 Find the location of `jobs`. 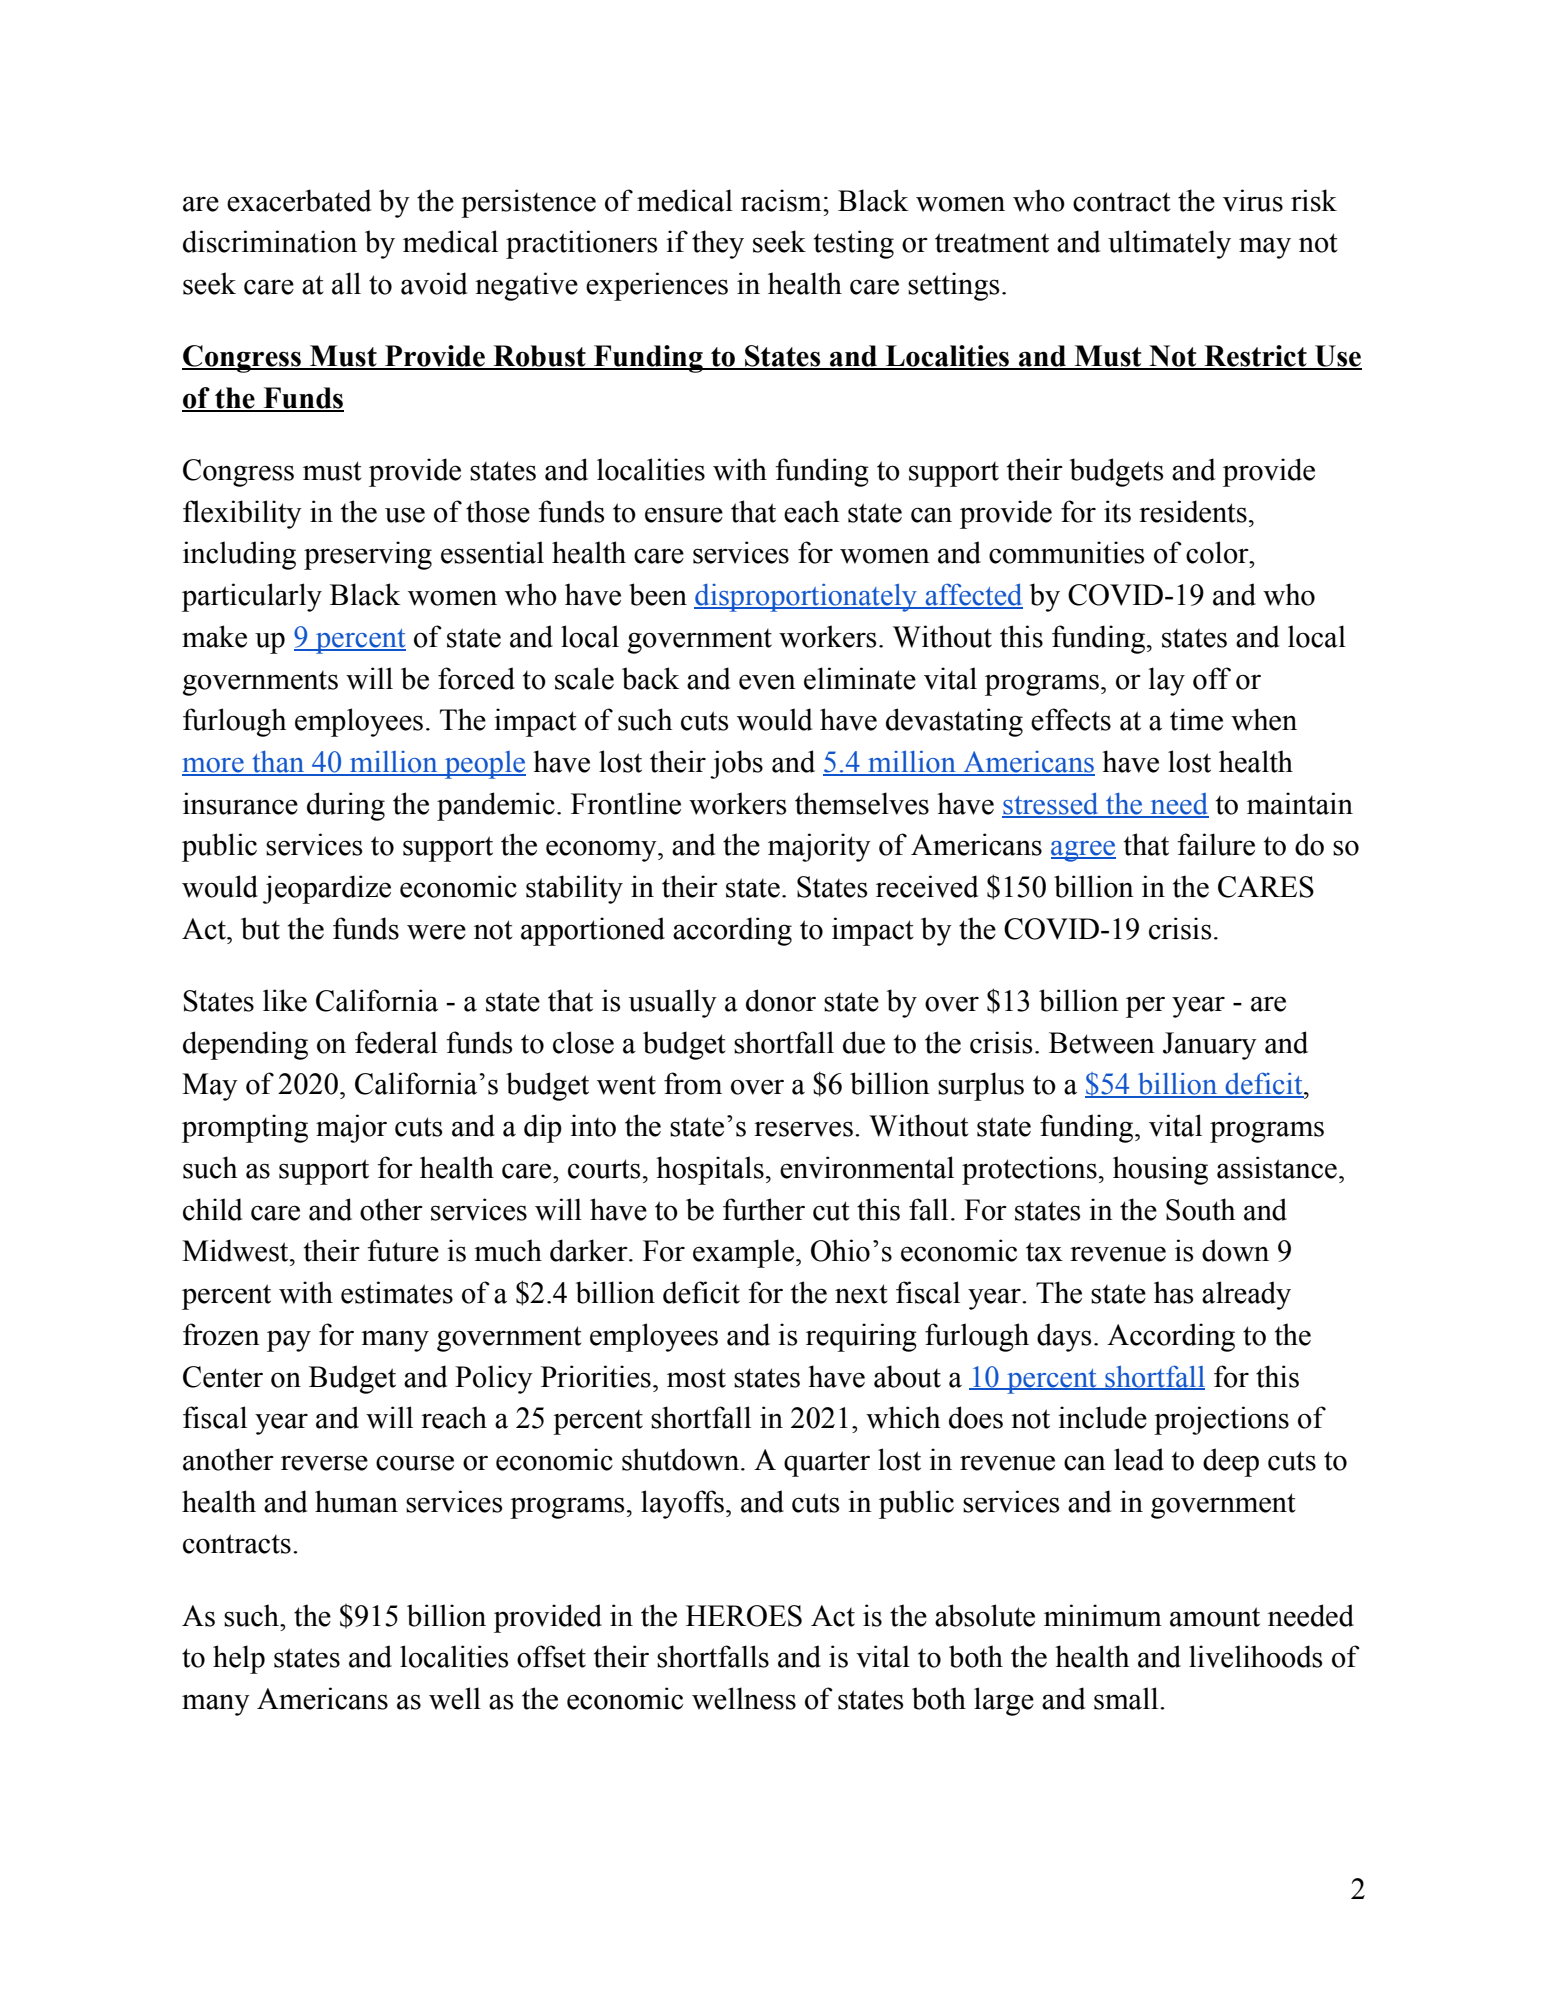

jobs is located at coordinates (736, 764).
